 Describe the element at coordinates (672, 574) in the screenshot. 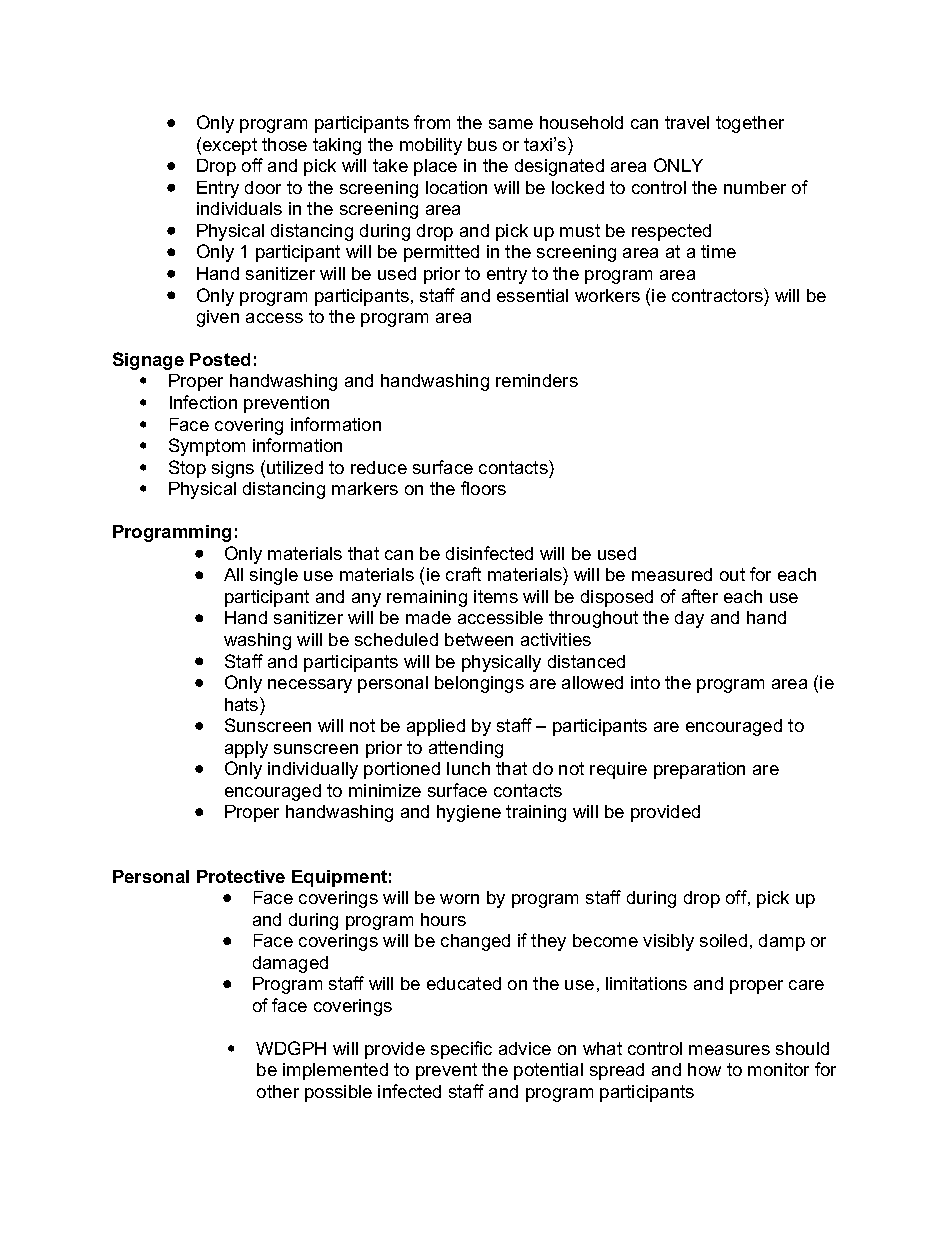

I see `measured` at that location.
